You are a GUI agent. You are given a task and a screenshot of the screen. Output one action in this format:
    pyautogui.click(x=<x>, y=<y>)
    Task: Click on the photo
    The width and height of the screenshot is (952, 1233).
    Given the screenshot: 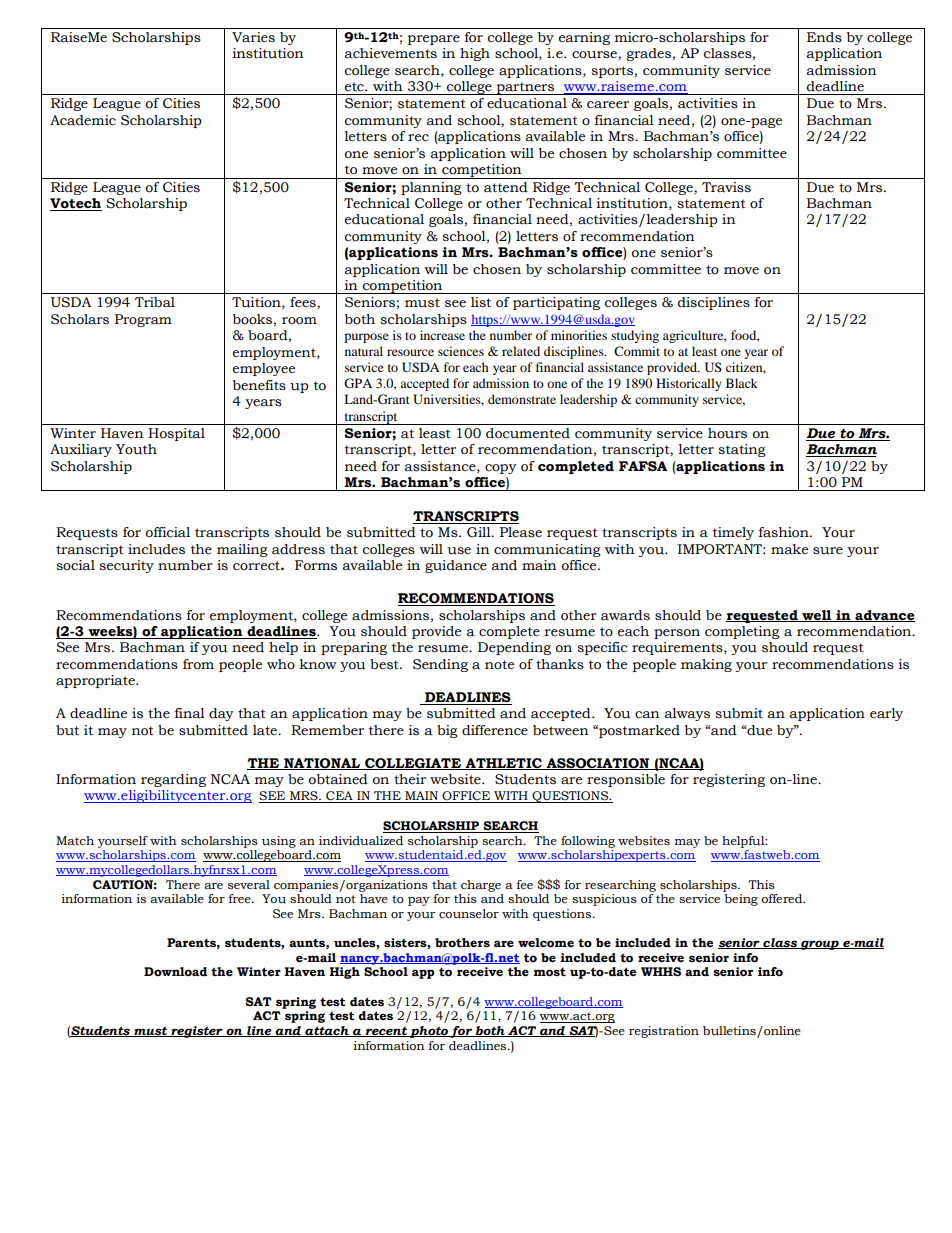 What is the action you would take?
    pyautogui.click(x=429, y=1032)
